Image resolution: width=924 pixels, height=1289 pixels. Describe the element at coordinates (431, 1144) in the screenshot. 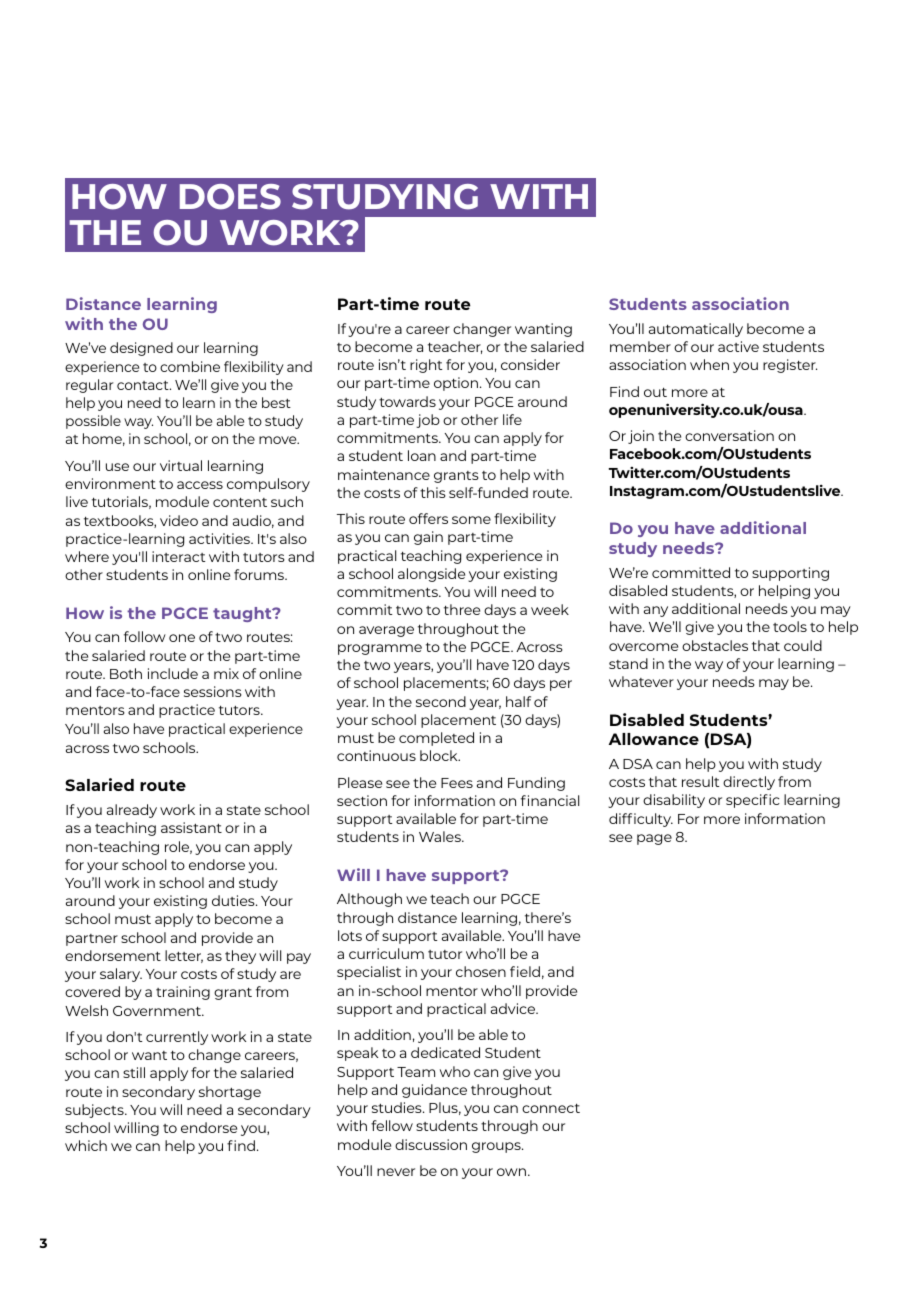

I see `discussion` at that location.
